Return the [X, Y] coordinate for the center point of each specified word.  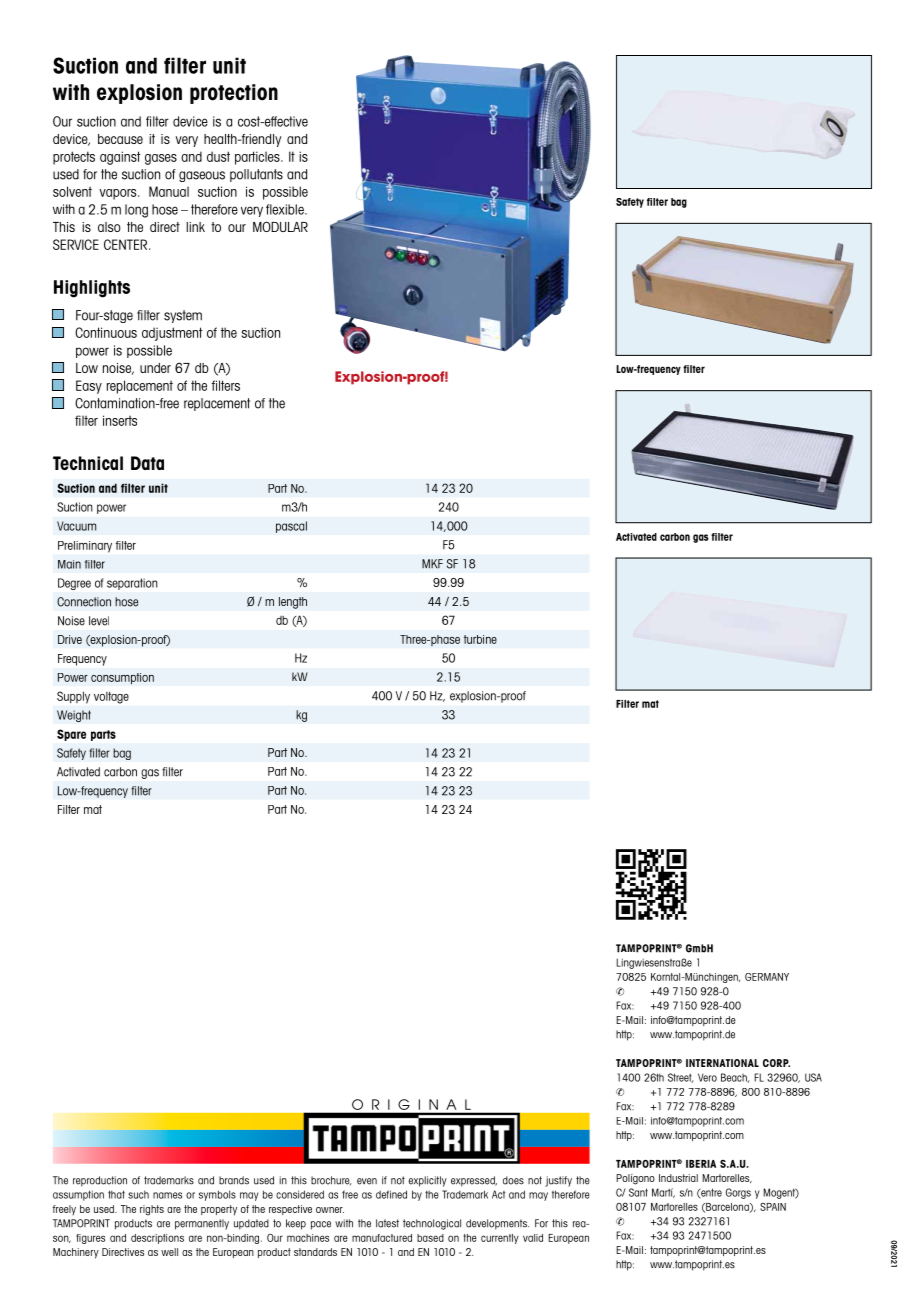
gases [161, 159]
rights [152, 1210]
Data [147, 463]
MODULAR [280, 226]
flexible [286, 209]
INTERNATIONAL [722, 1063]
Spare [71, 735]
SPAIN [773, 1207]
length [293, 603]
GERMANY [767, 977]
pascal [291, 527]
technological [432, 1224]
